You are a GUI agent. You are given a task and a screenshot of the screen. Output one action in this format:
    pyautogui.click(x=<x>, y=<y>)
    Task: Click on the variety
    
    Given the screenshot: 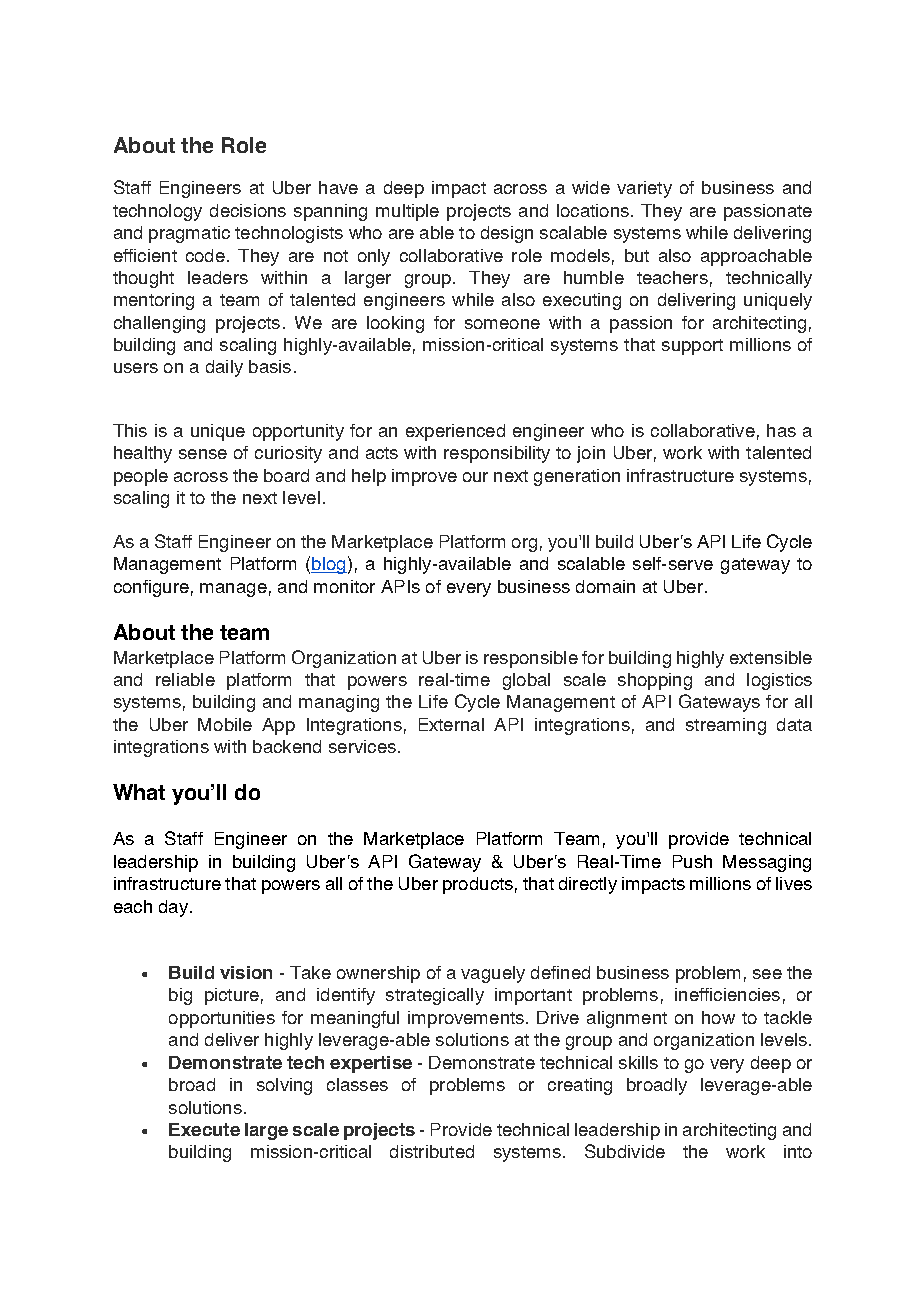 What is the action you would take?
    pyautogui.click(x=644, y=189)
